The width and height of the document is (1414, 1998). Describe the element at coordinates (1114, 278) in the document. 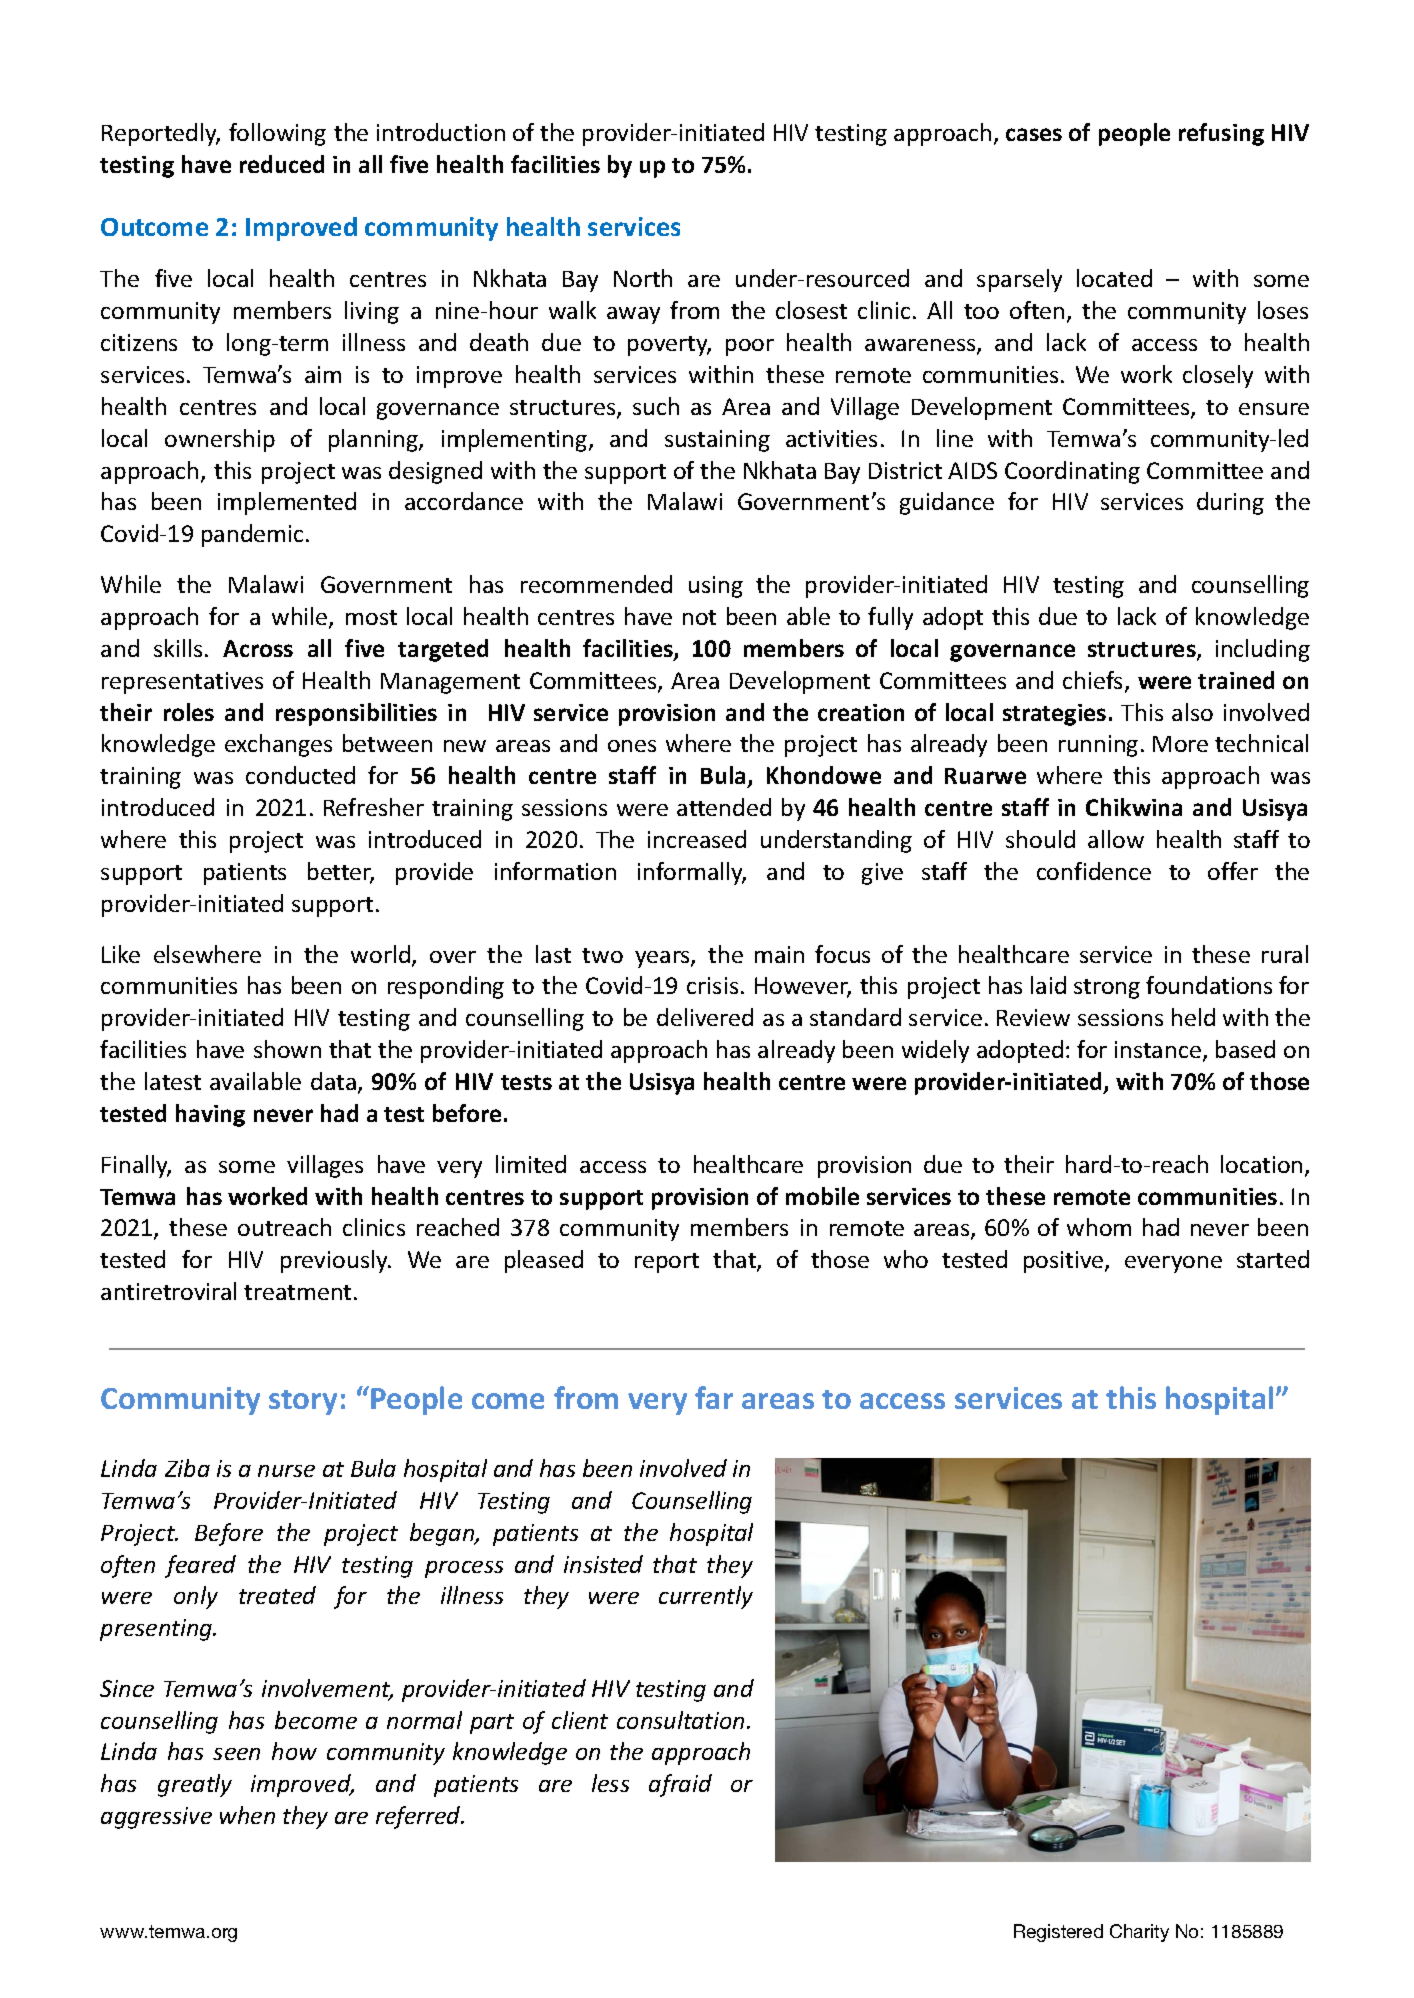

I see `located` at that location.
